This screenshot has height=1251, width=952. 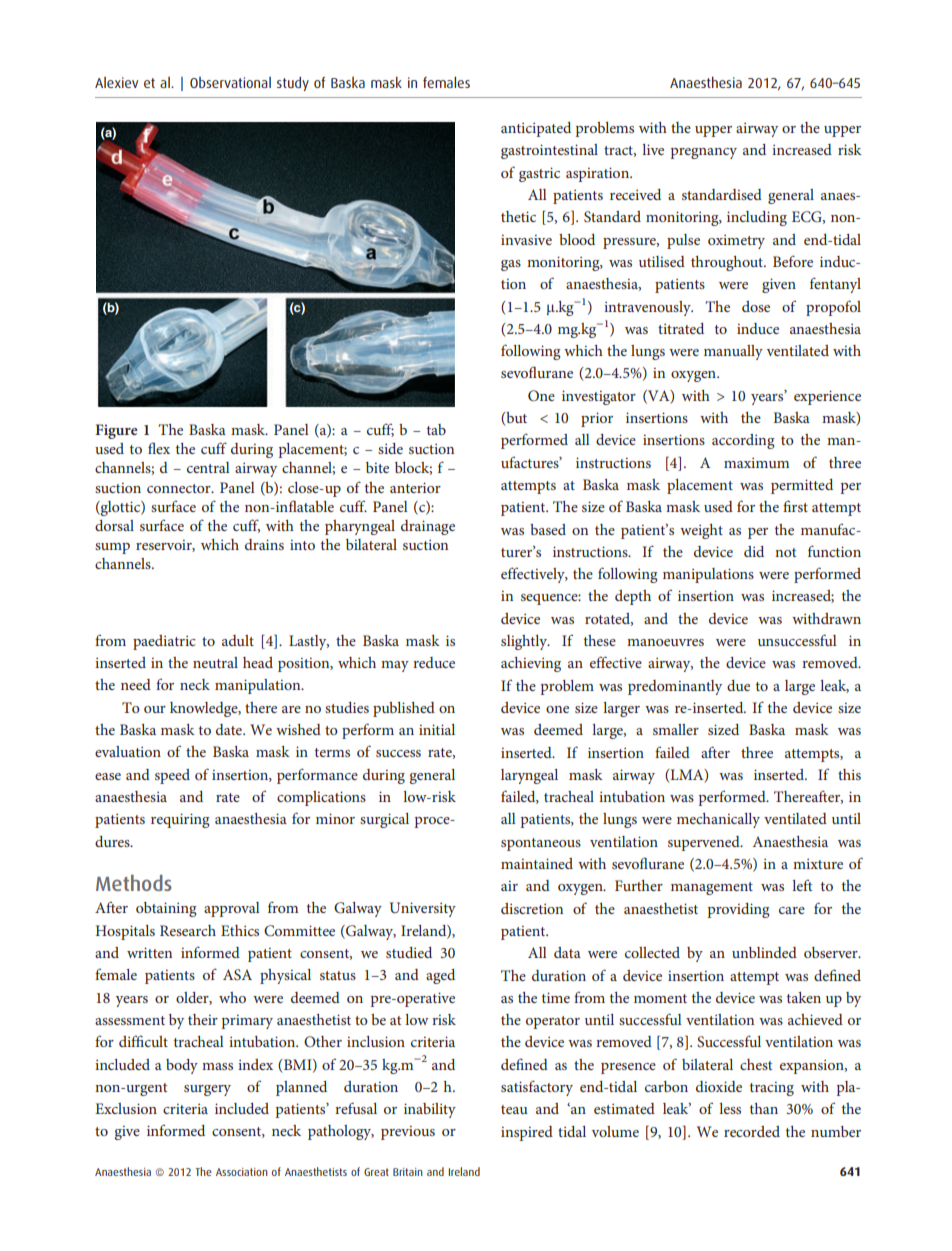 I want to click on pregnancy, so click(x=703, y=153).
